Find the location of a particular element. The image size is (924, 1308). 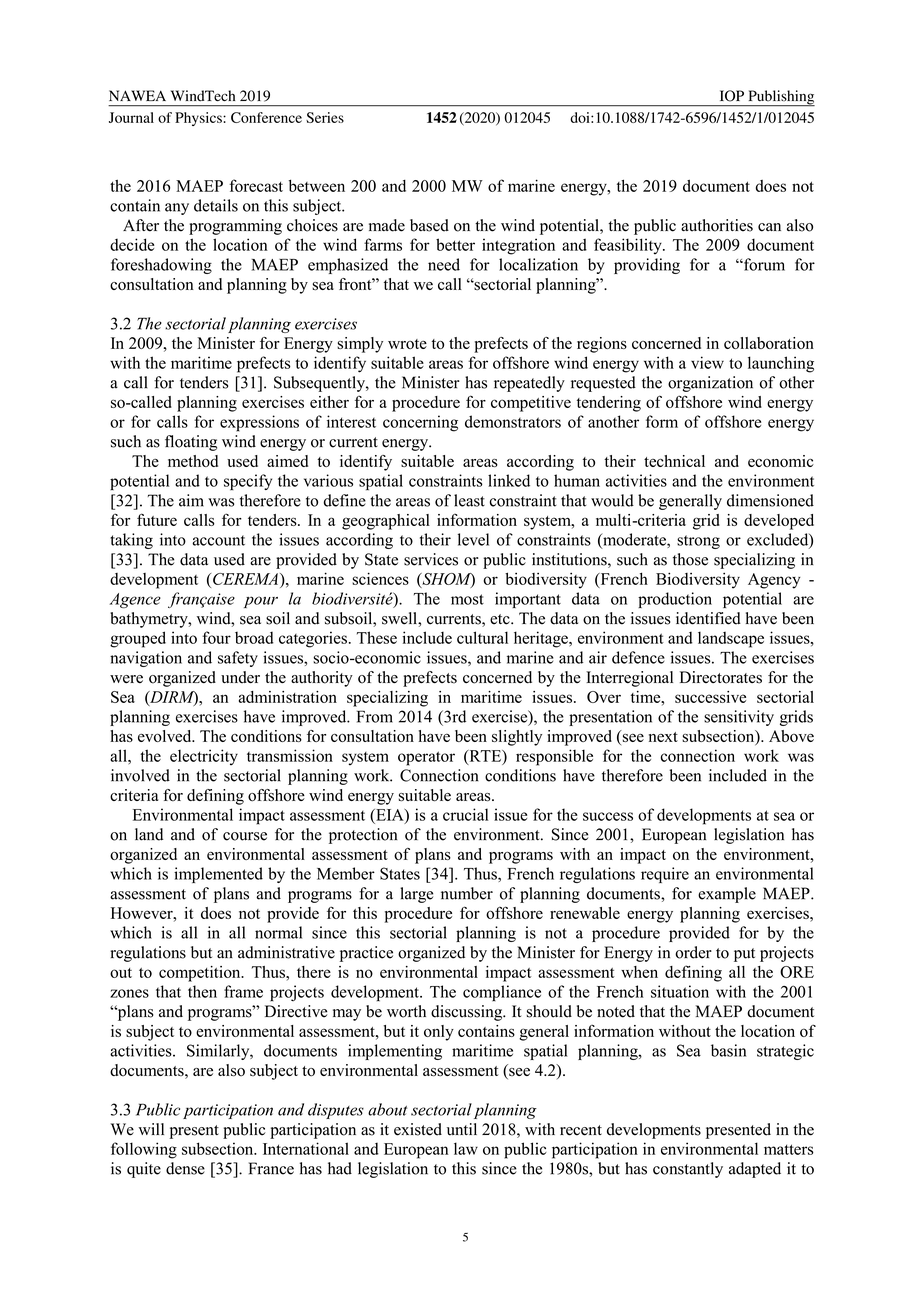

based is located at coordinates (429, 225).
